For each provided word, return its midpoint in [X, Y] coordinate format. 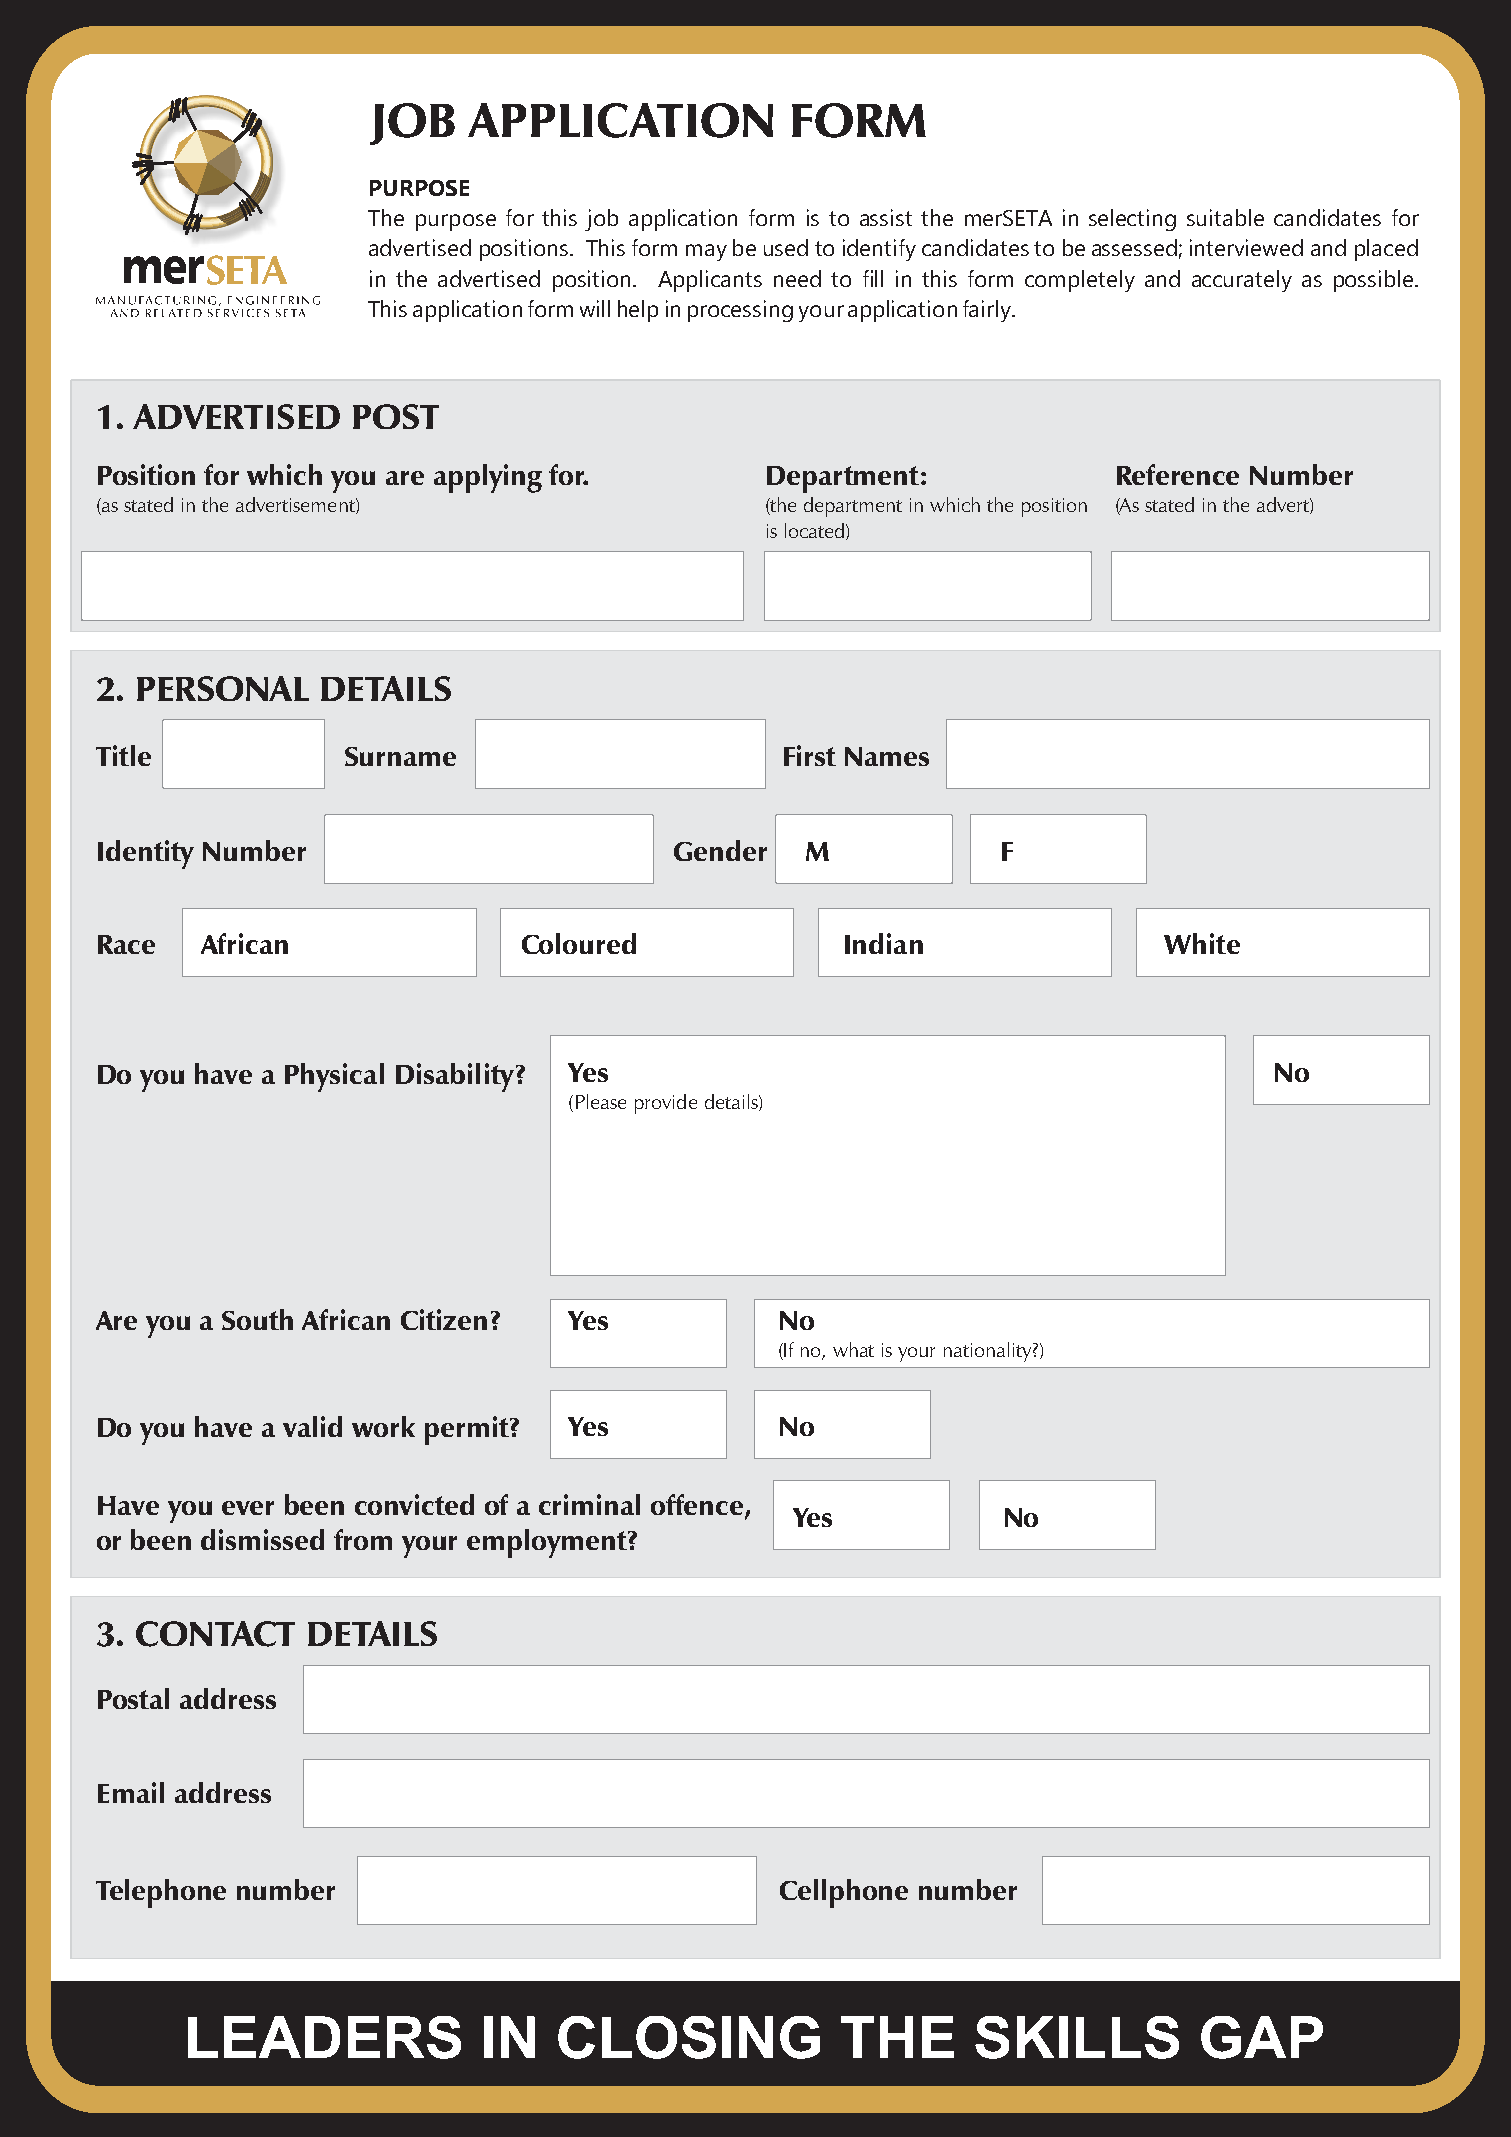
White [1202, 943]
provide [666, 1104]
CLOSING [689, 2037]
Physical [334, 1077]
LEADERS [324, 2037]
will [595, 308]
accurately [1242, 281]
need [797, 278]
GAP [1262, 2037]
